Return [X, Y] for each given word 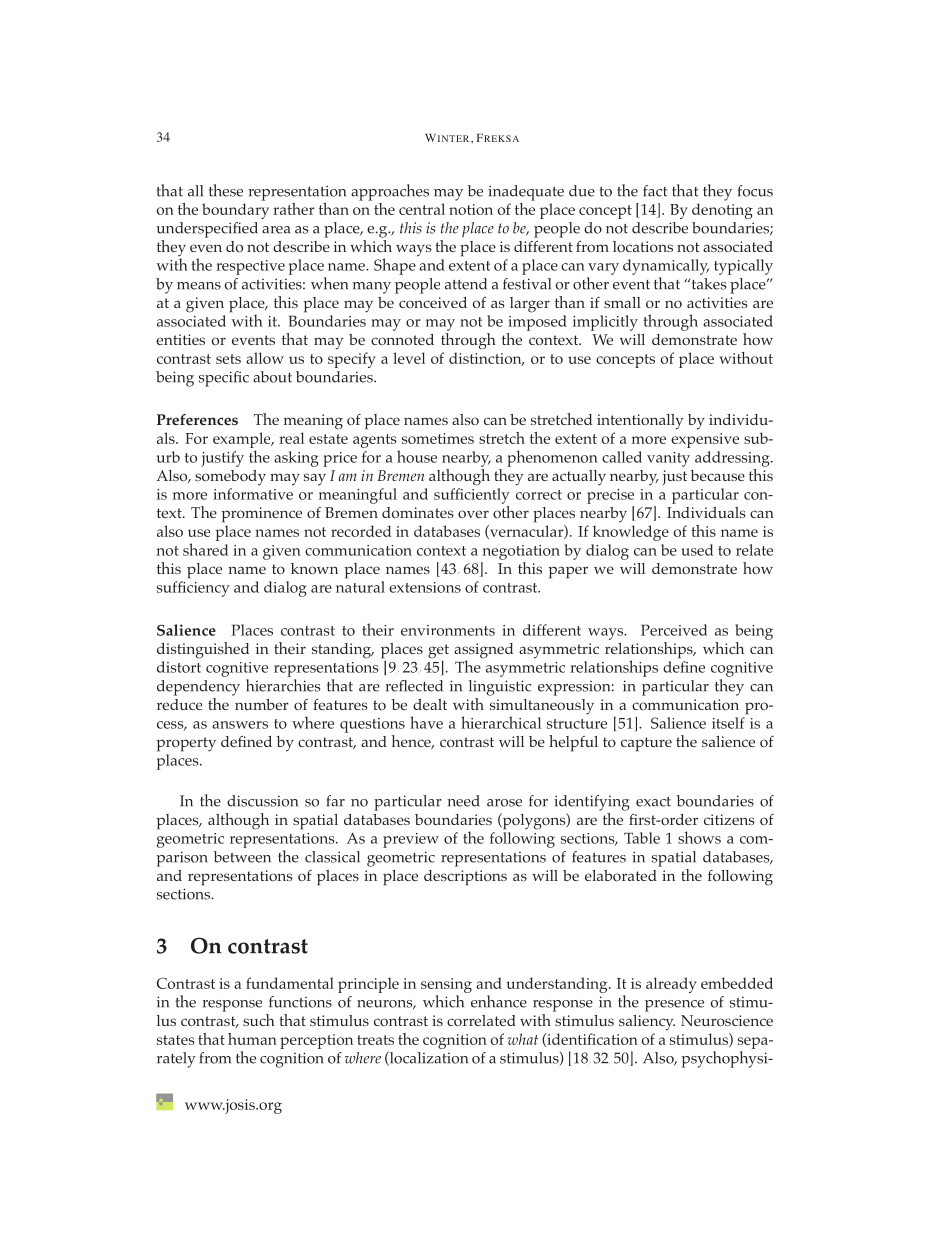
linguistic [500, 688]
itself [728, 723]
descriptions [465, 878]
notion [471, 209]
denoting [722, 211]
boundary [235, 211]
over [473, 514]
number [262, 704]
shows [699, 837]
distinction [486, 359]
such [259, 1020]
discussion [262, 801]
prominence [261, 515]
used [697, 550]
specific [224, 379]
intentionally [640, 422]
